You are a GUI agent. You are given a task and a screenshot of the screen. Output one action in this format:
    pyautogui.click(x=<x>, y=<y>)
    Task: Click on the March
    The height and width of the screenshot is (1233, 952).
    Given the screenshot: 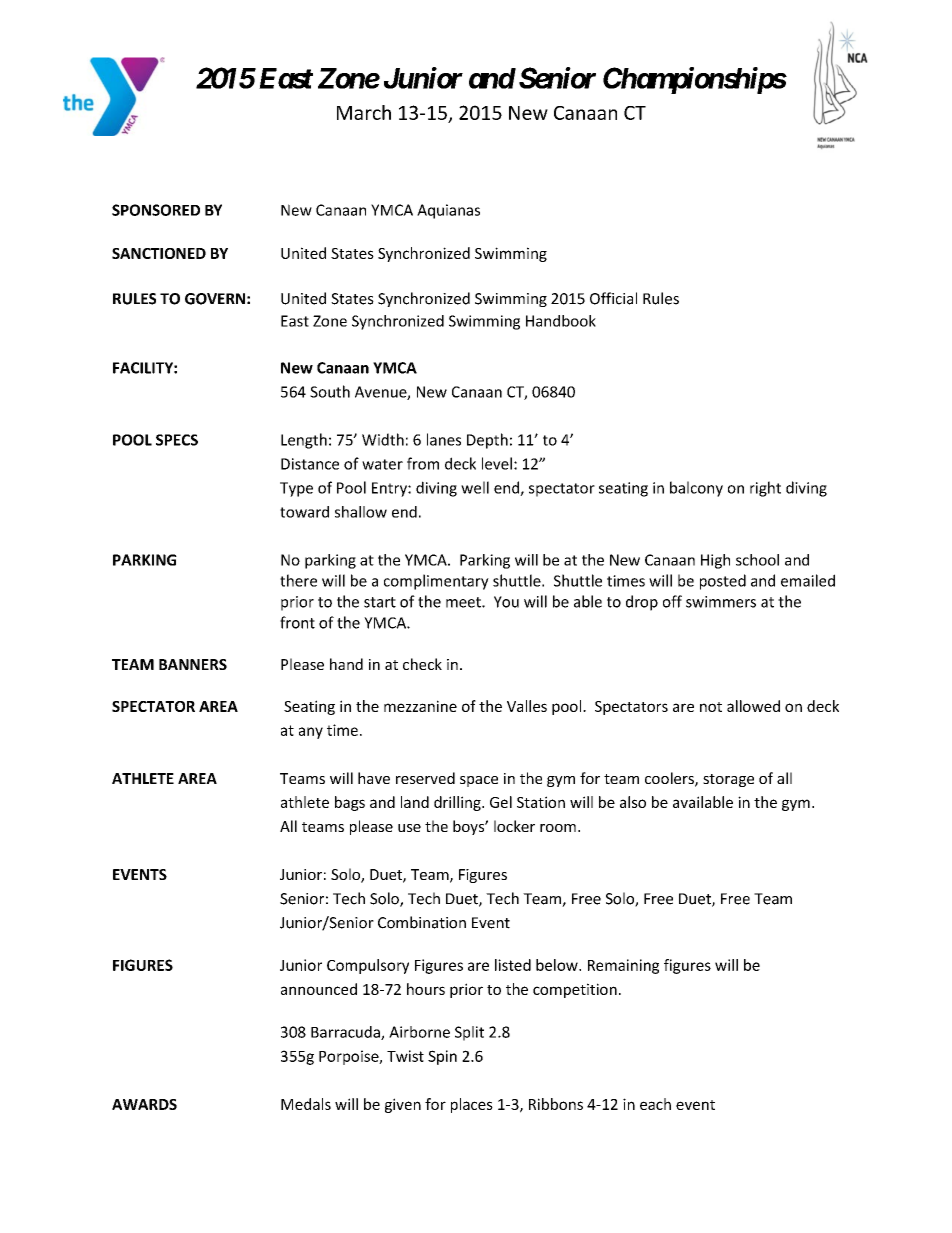 What is the action you would take?
    pyautogui.click(x=364, y=112)
